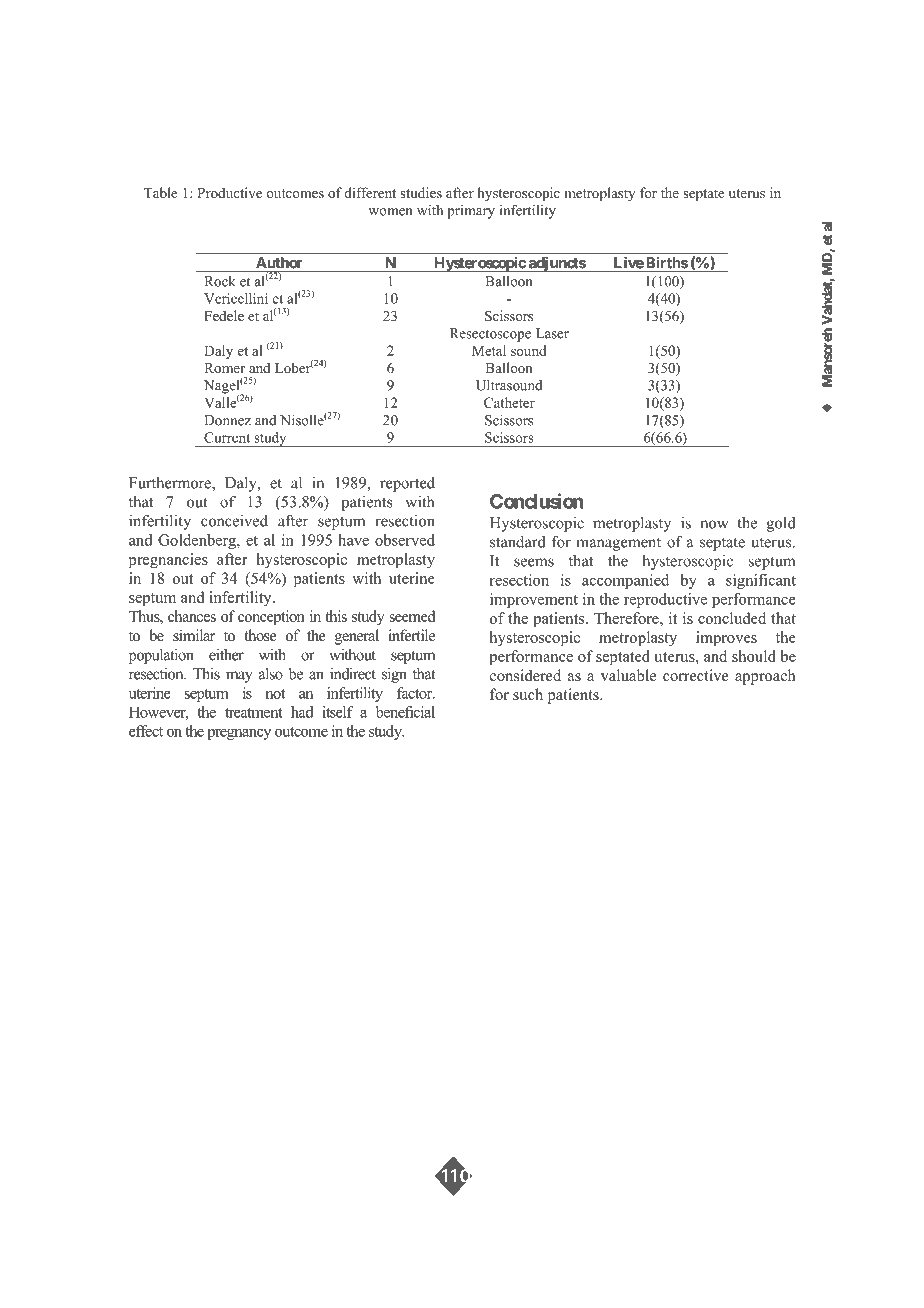 Image resolution: width=924 pixels, height=1308 pixels. I want to click on primary, so click(471, 212).
